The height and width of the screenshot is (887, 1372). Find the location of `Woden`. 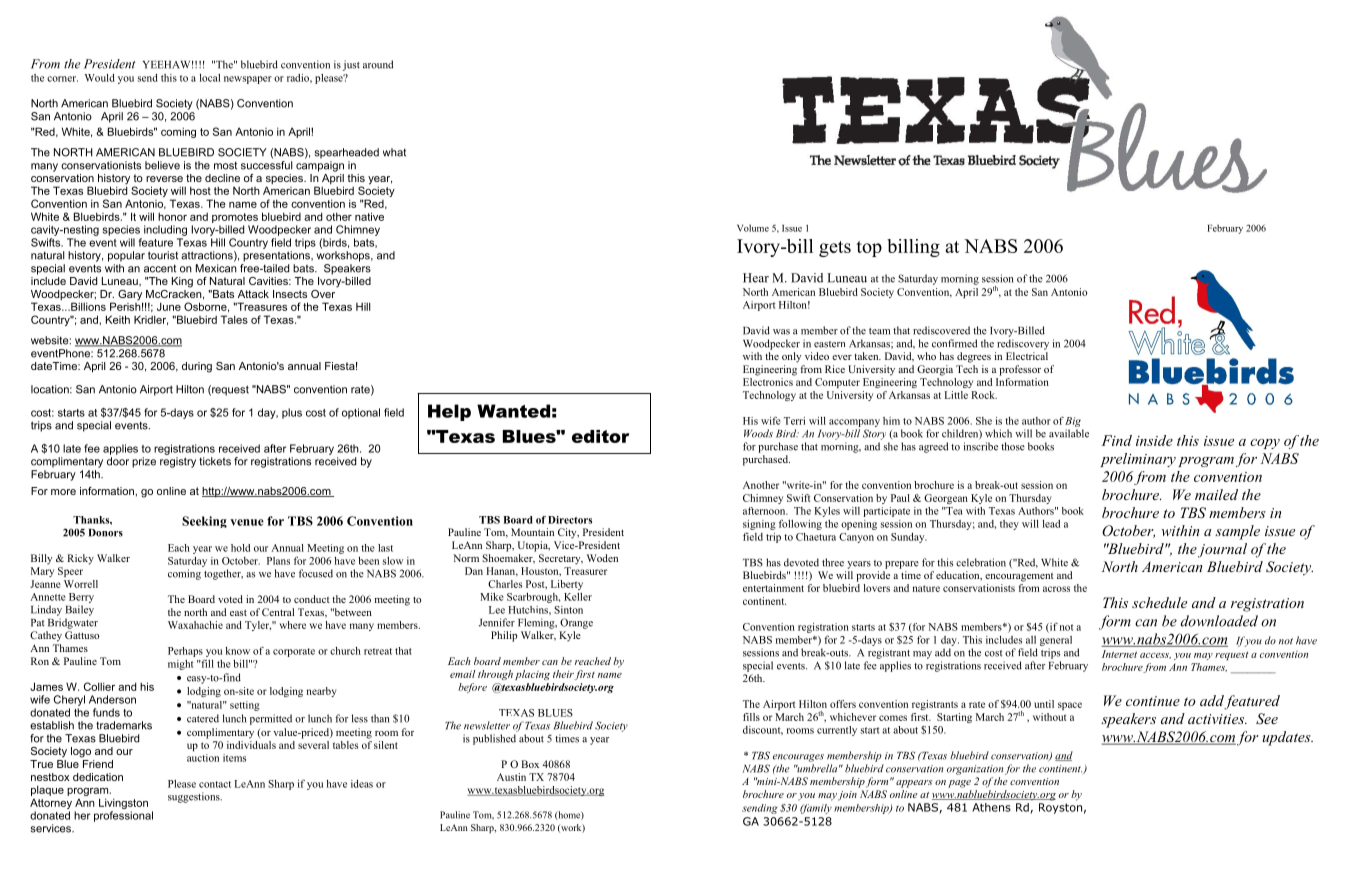

Woden is located at coordinates (602, 558).
